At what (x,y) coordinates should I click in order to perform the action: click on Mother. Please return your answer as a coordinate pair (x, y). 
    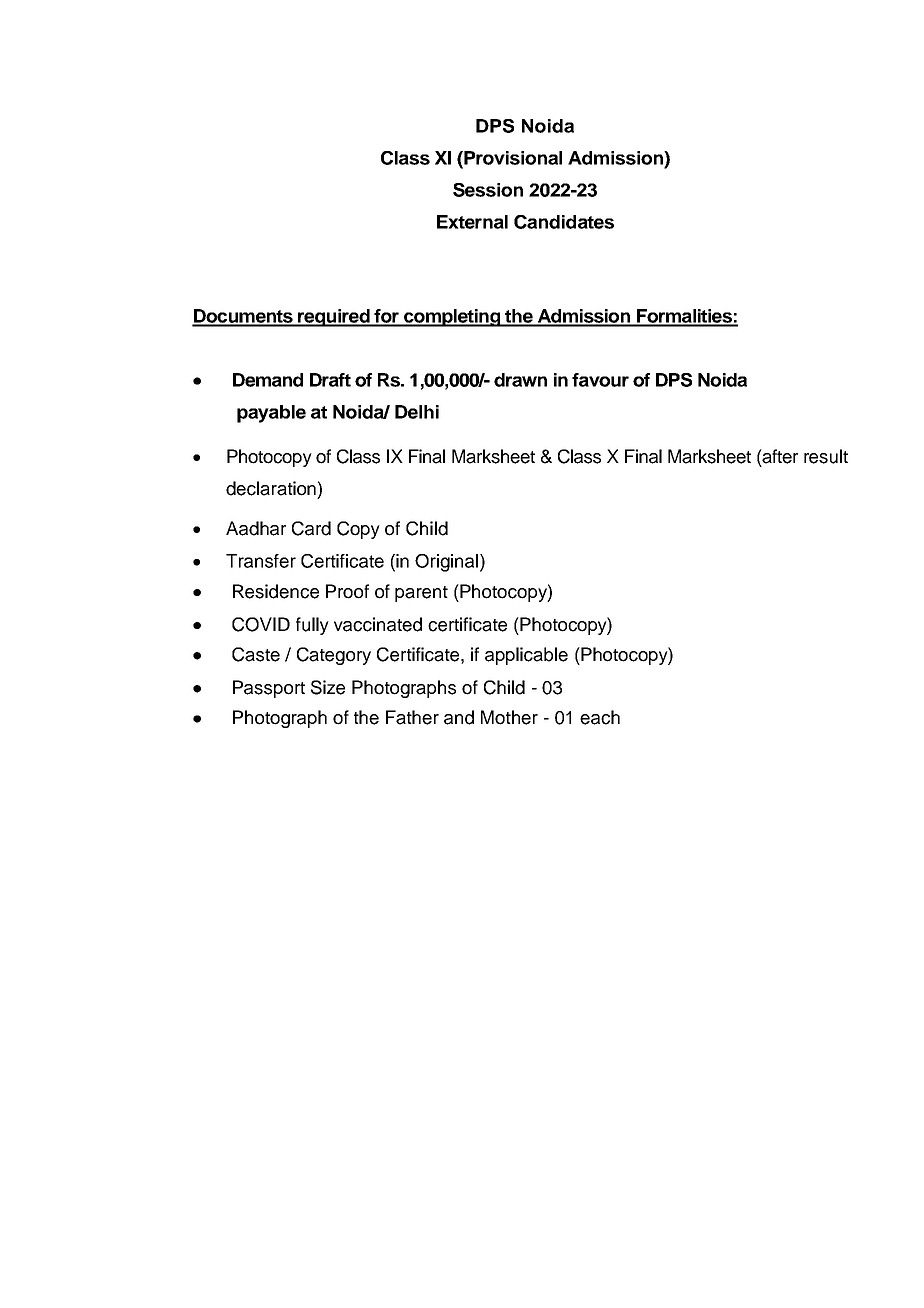
    Looking at the image, I should click on (509, 717).
